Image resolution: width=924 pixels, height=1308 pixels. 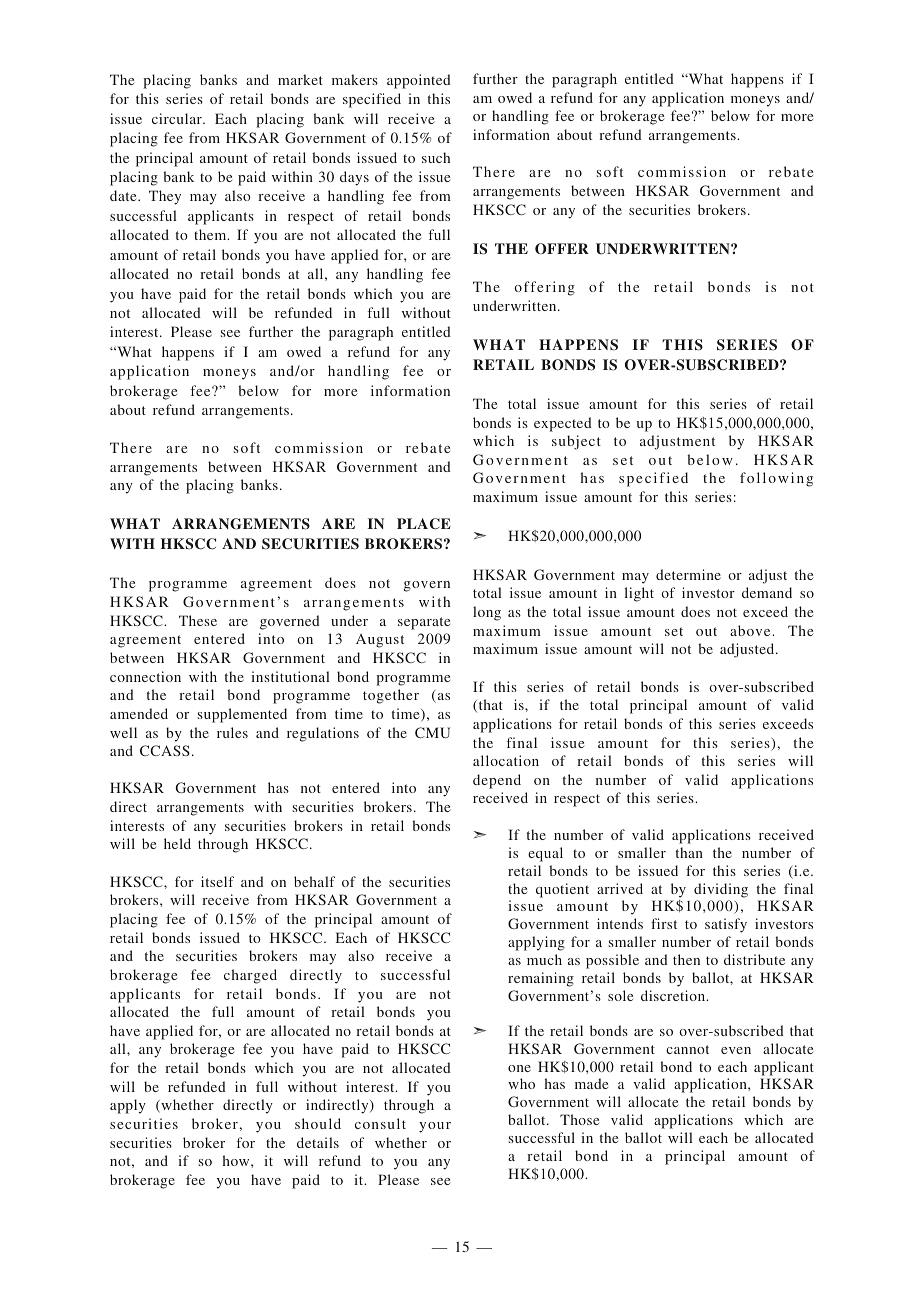 I want to click on These, so click(x=198, y=620).
